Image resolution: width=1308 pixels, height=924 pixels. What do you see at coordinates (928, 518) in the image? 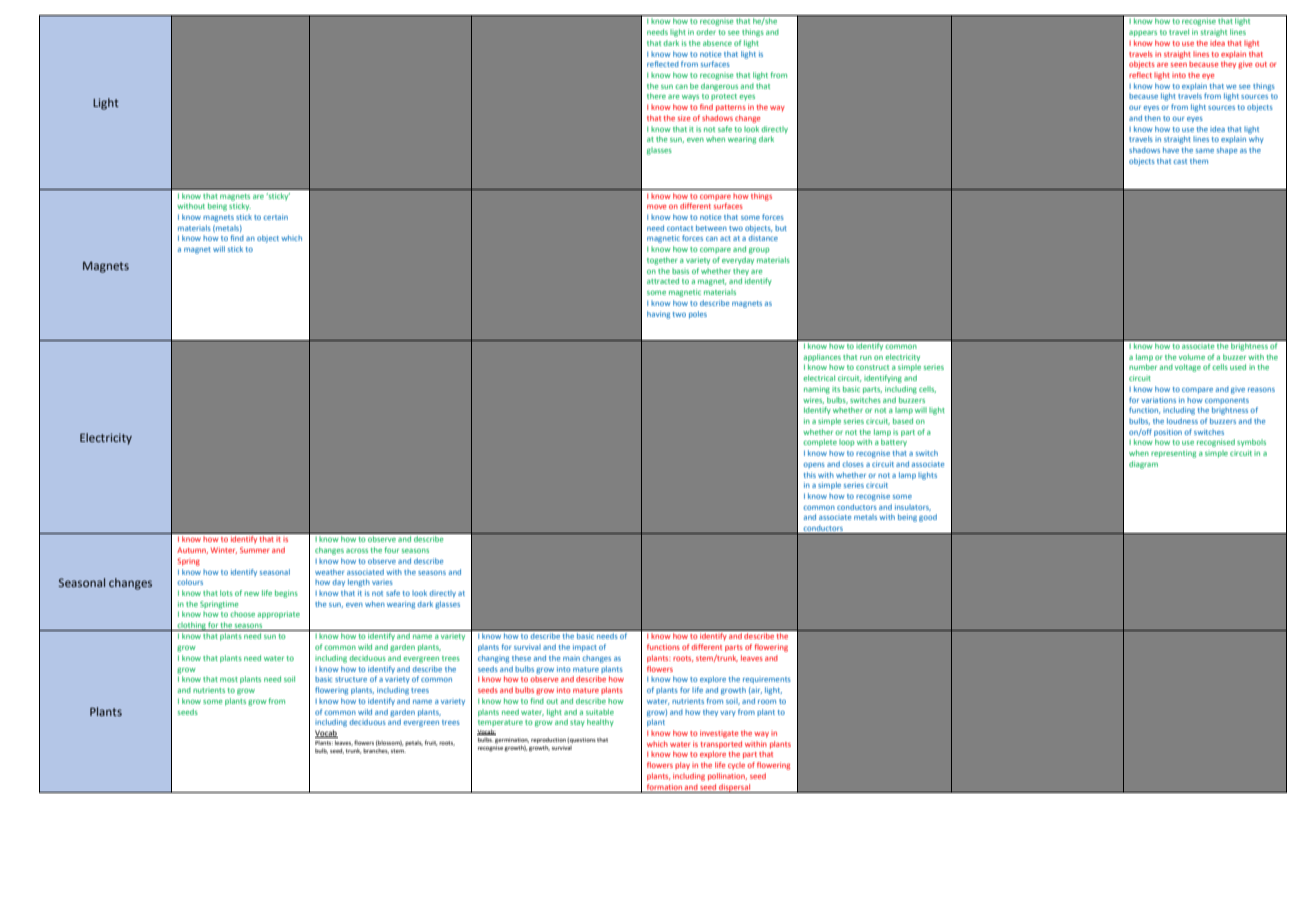
I see `good` at bounding box center [928, 518].
